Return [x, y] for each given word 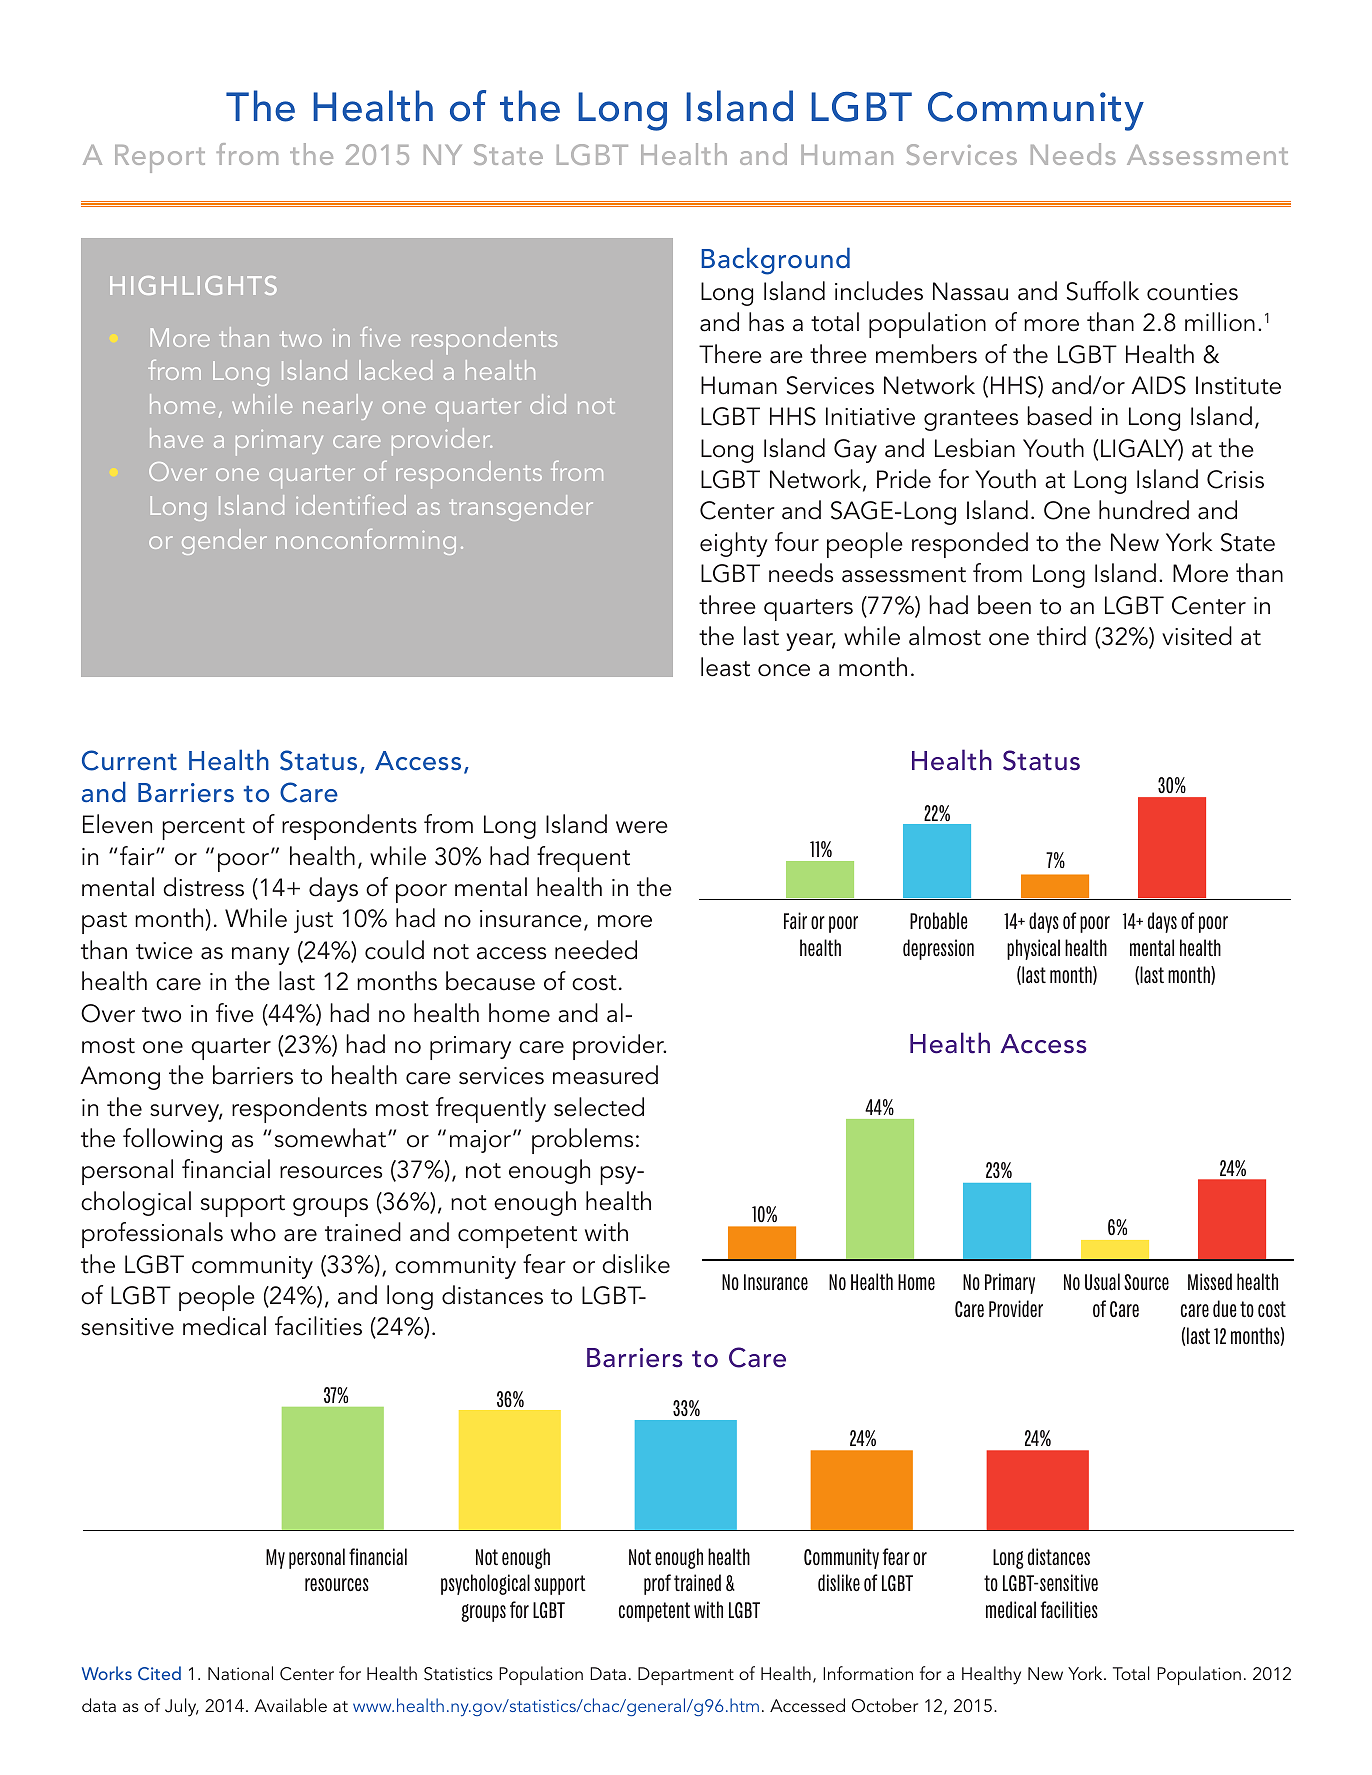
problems [582, 1141]
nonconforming [366, 542]
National [240, 1673]
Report [160, 159]
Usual [1102, 1281]
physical [1033, 949]
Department [686, 1676]
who [253, 1232]
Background [775, 261]
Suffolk [1103, 291]
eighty [734, 544]
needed [596, 950]
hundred [1144, 510]
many [261, 956]
